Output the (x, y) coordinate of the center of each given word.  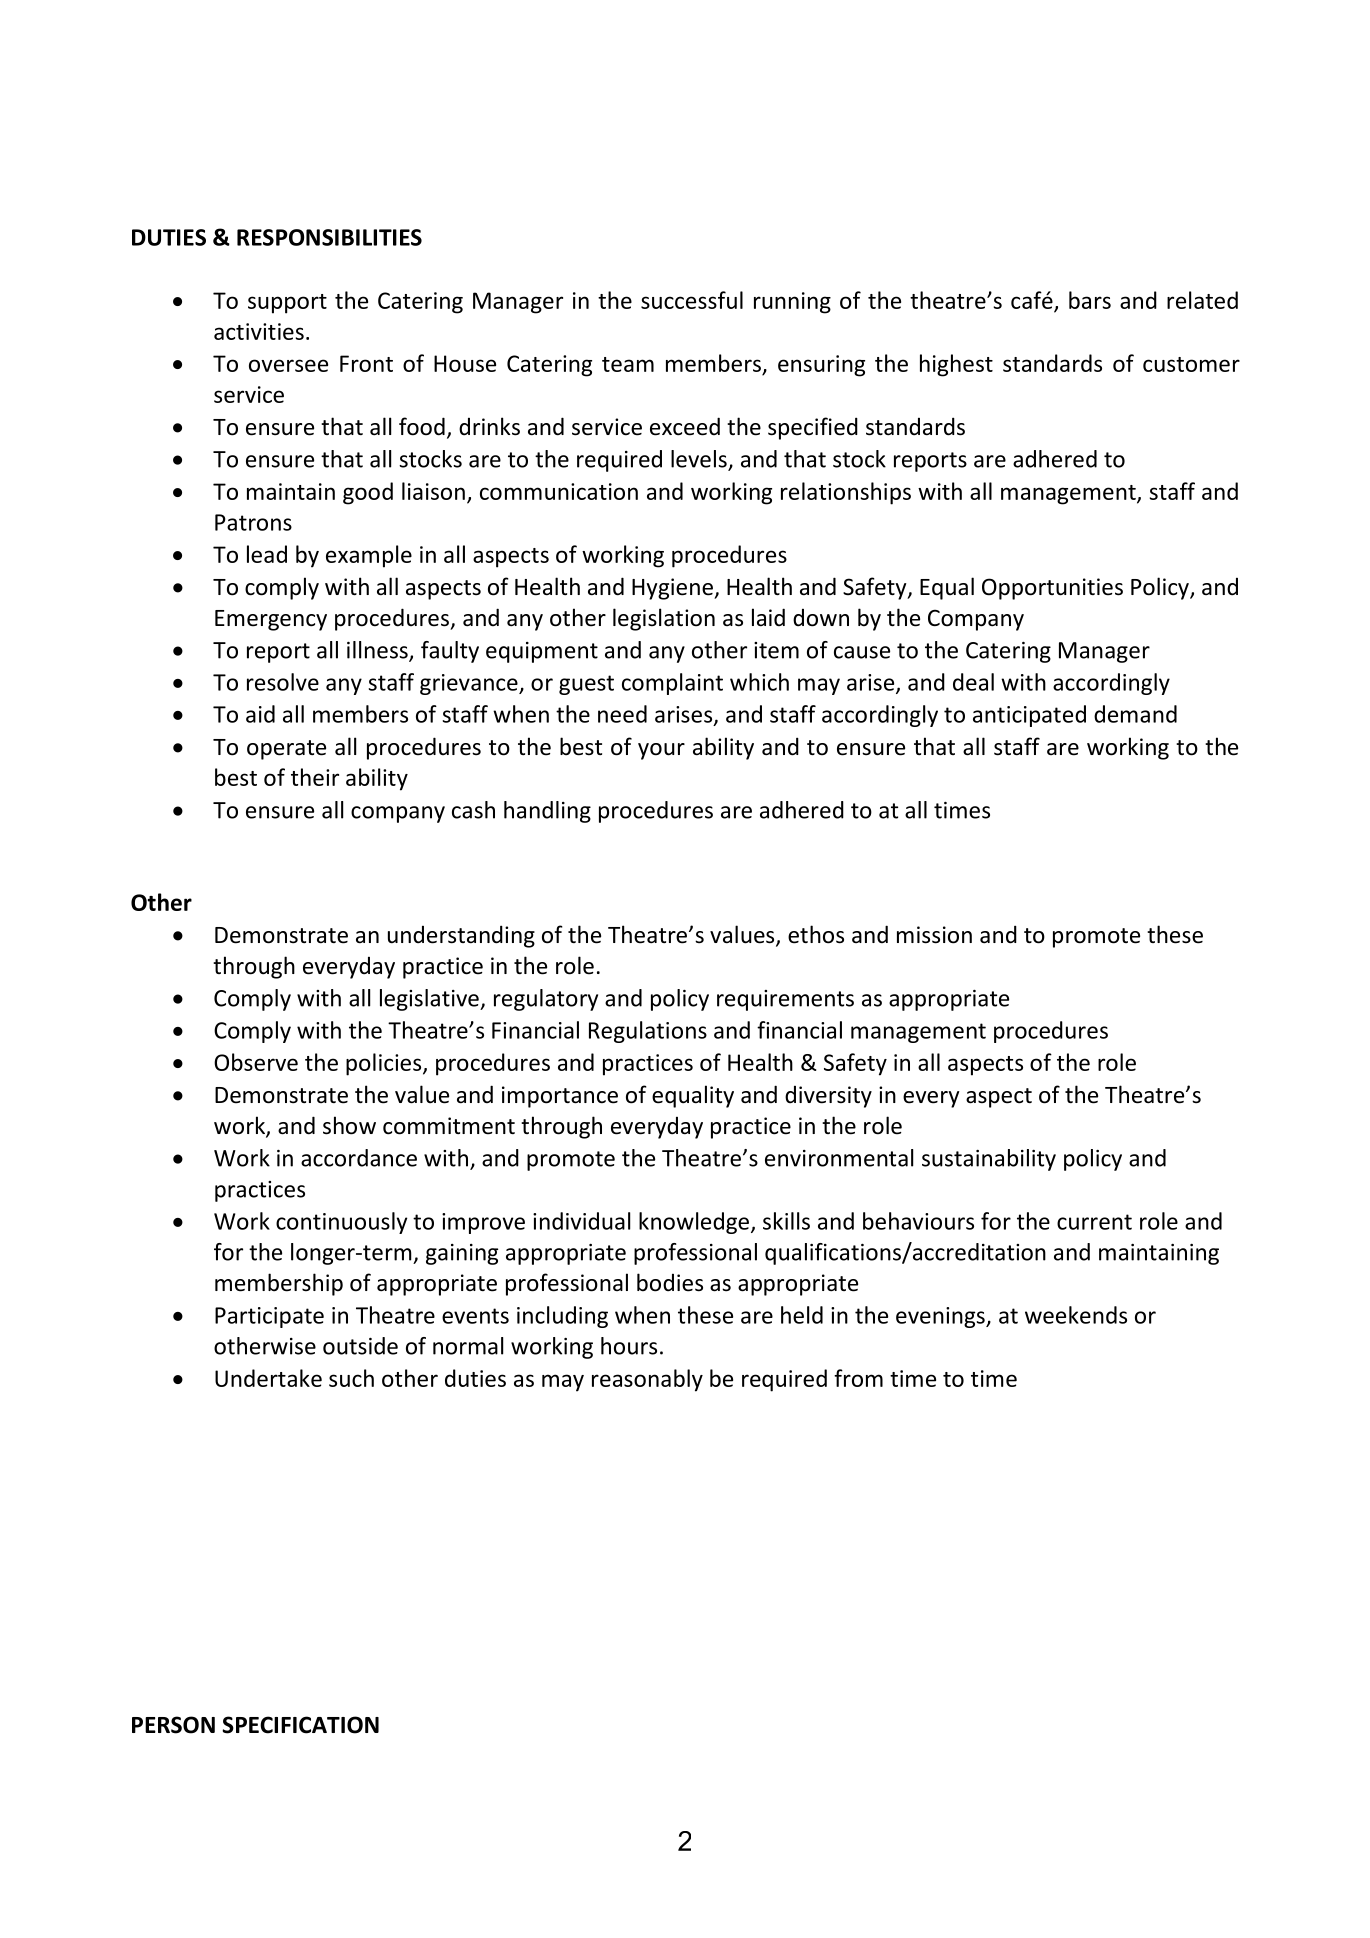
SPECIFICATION (300, 1725)
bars (1090, 300)
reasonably (647, 1380)
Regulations (648, 1032)
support (287, 304)
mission (934, 935)
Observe (256, 1062)
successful (692, 300)
